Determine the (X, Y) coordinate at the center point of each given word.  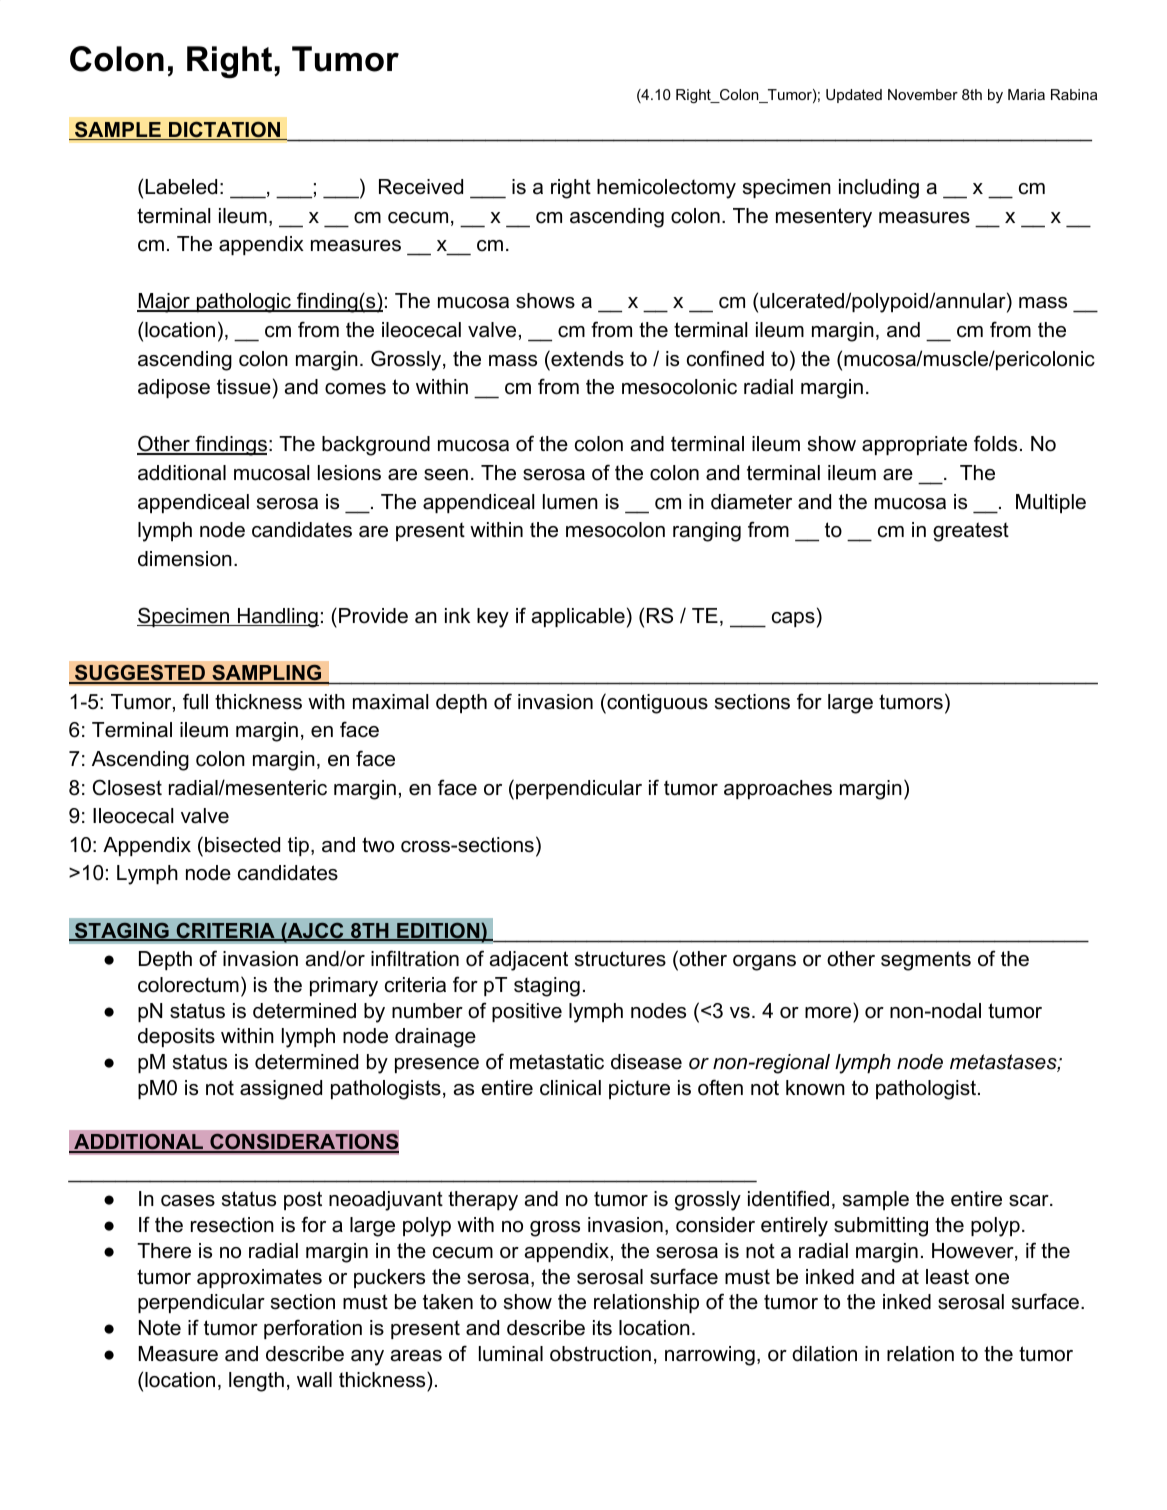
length (256, 1382)
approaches (778, 789)
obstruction (600, 1354)
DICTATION (225, 130)
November (923, 94)
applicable (578, 617)
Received (421, 187)
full (195, 701)
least (947, 1277)
